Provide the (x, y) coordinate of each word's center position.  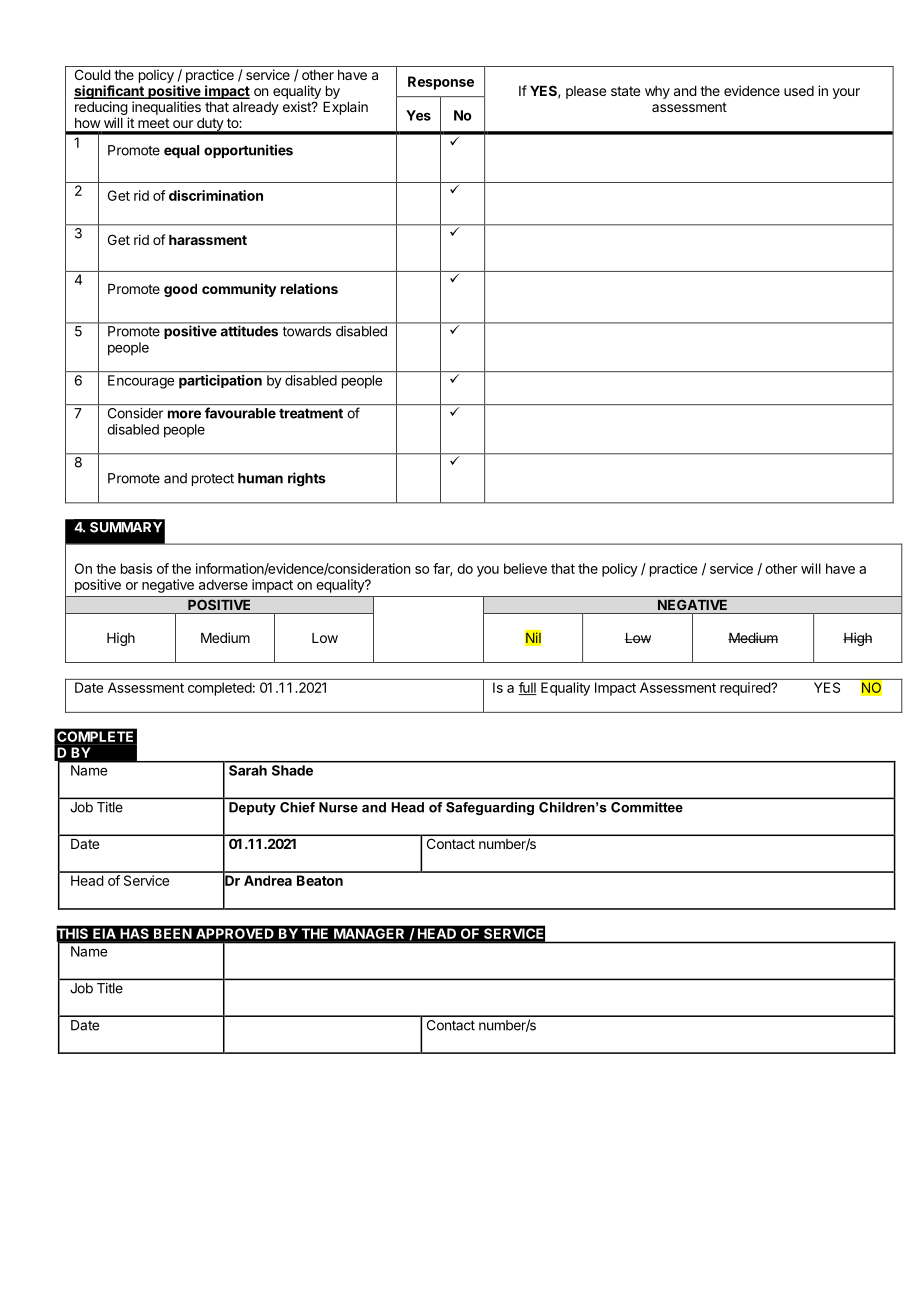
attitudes (249, 331)
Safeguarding (490, 808)
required (746, 689)
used (799, 91)
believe (525, 568)
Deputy (252, 808)
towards (307, 331)
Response (441, 83)
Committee (647, 807)
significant (110, 93)
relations (309, 288)
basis (136, 568)
